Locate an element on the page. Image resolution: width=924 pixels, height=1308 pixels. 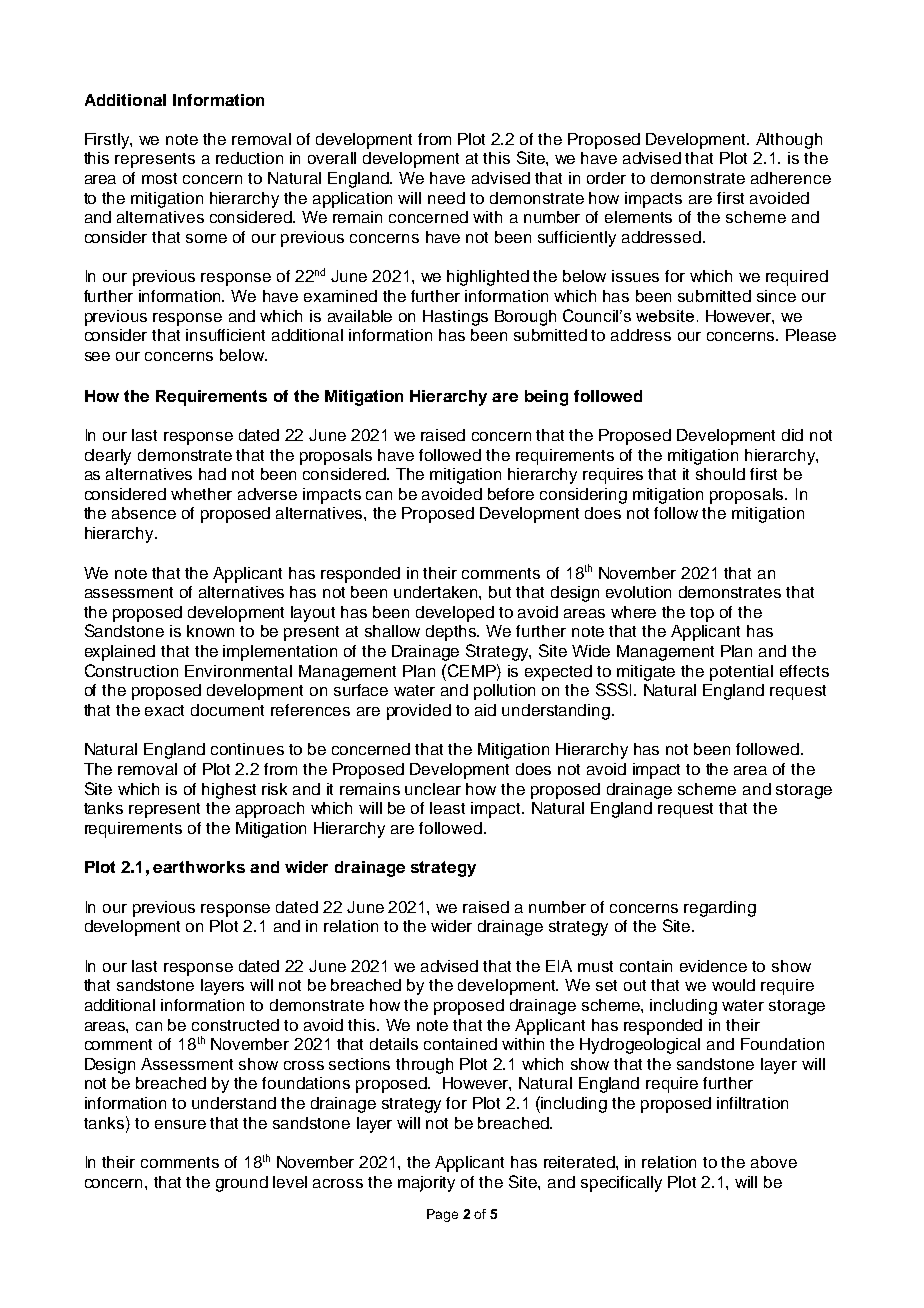
exact is located at coordinates (164, 710).
